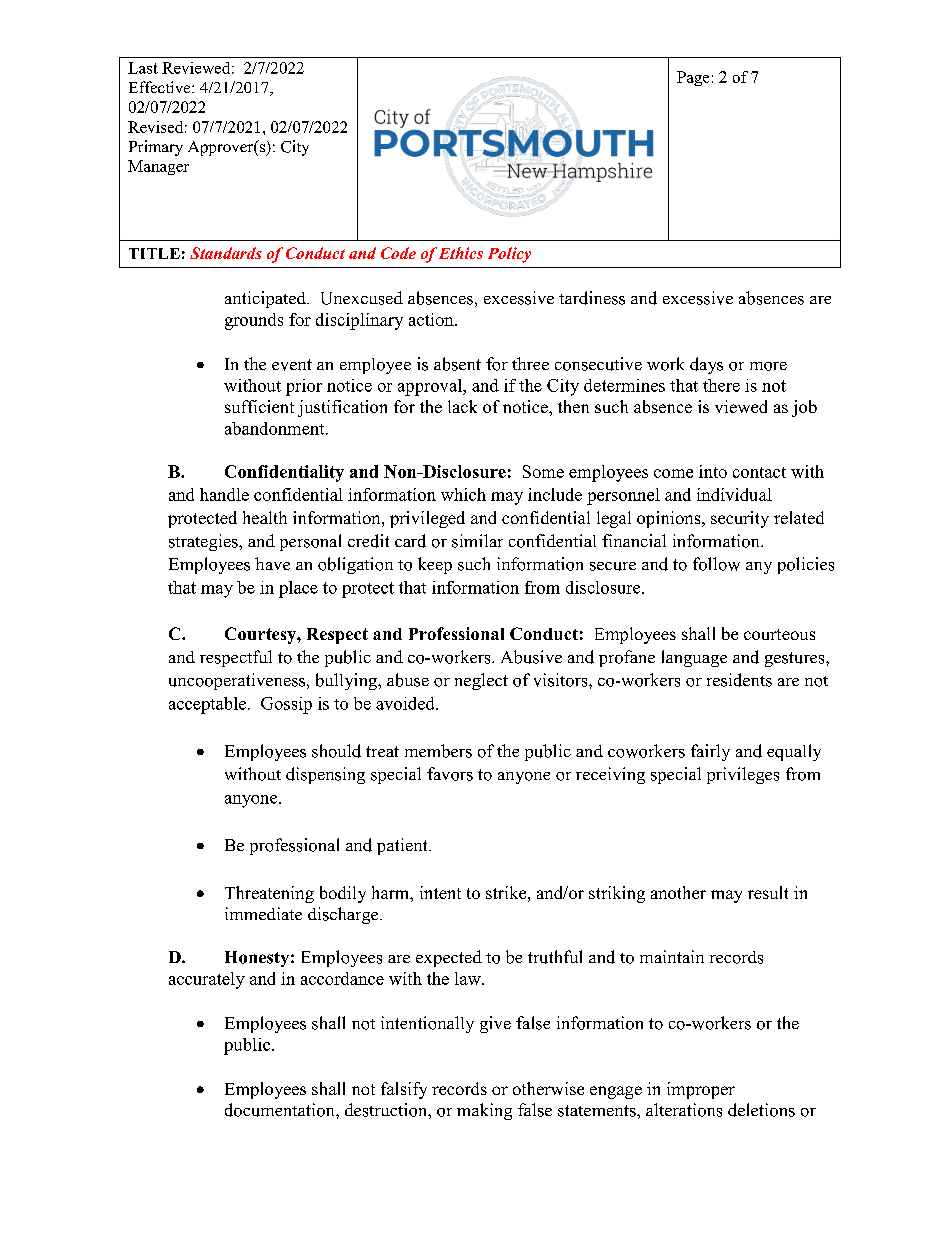 This screenshot has width=952, height=1233. Describe the element at coordinates (281, 1110) in the screenshot. I see `documentation` at that location.
